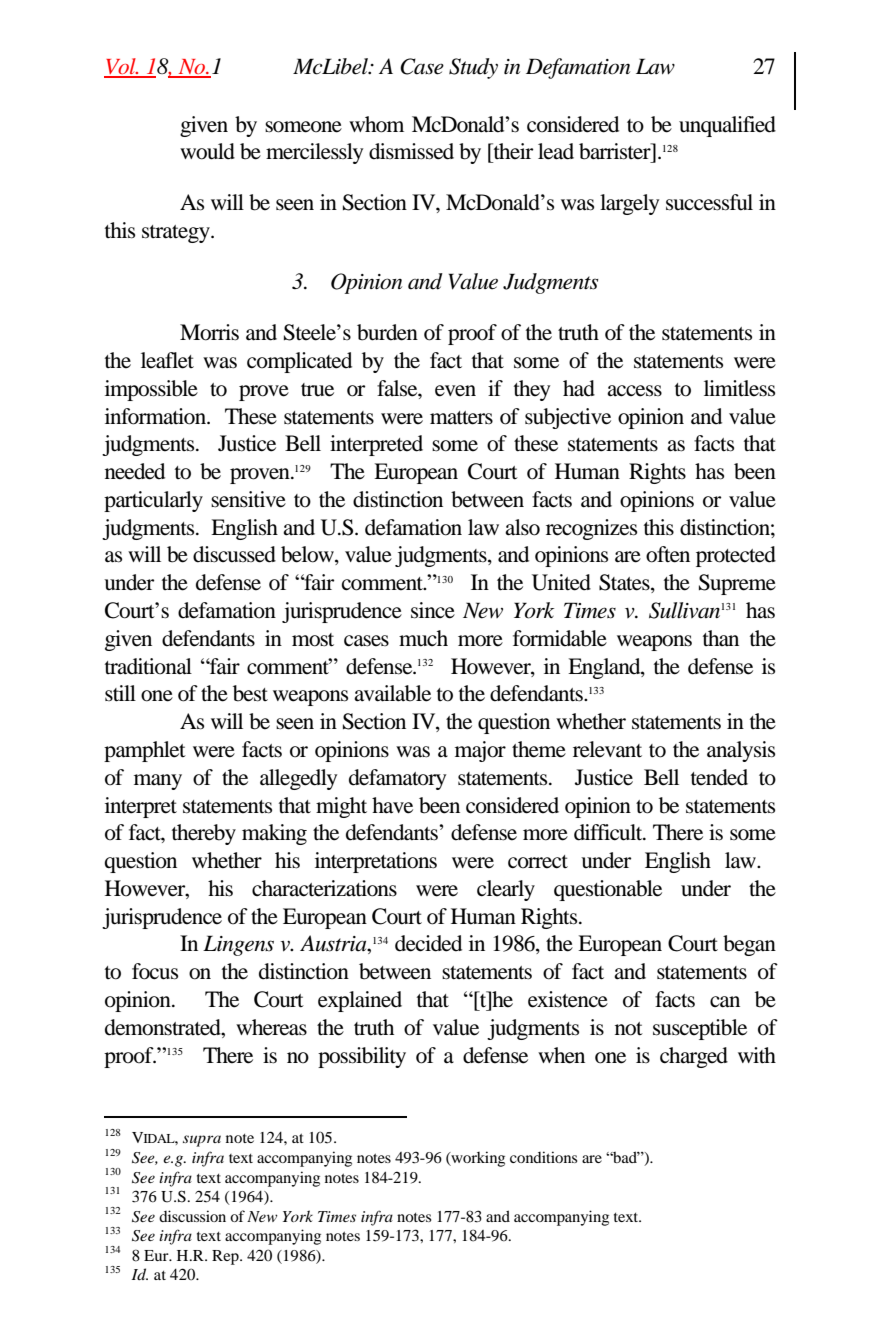 This screenshot has width=896, height=1343. I want to click on making, so click(274, 834).
